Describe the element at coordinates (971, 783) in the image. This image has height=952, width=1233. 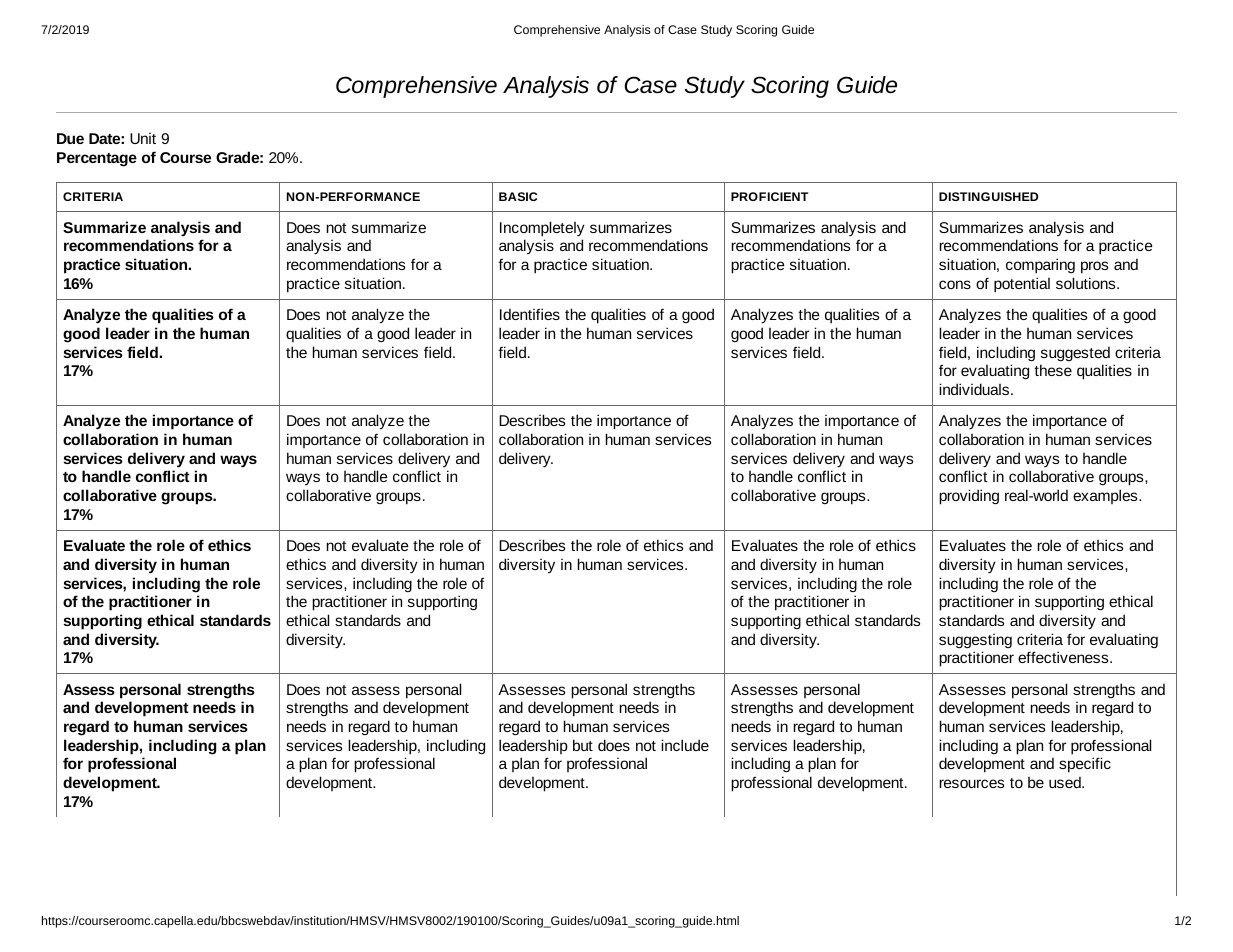
I see `resources` at that location.
